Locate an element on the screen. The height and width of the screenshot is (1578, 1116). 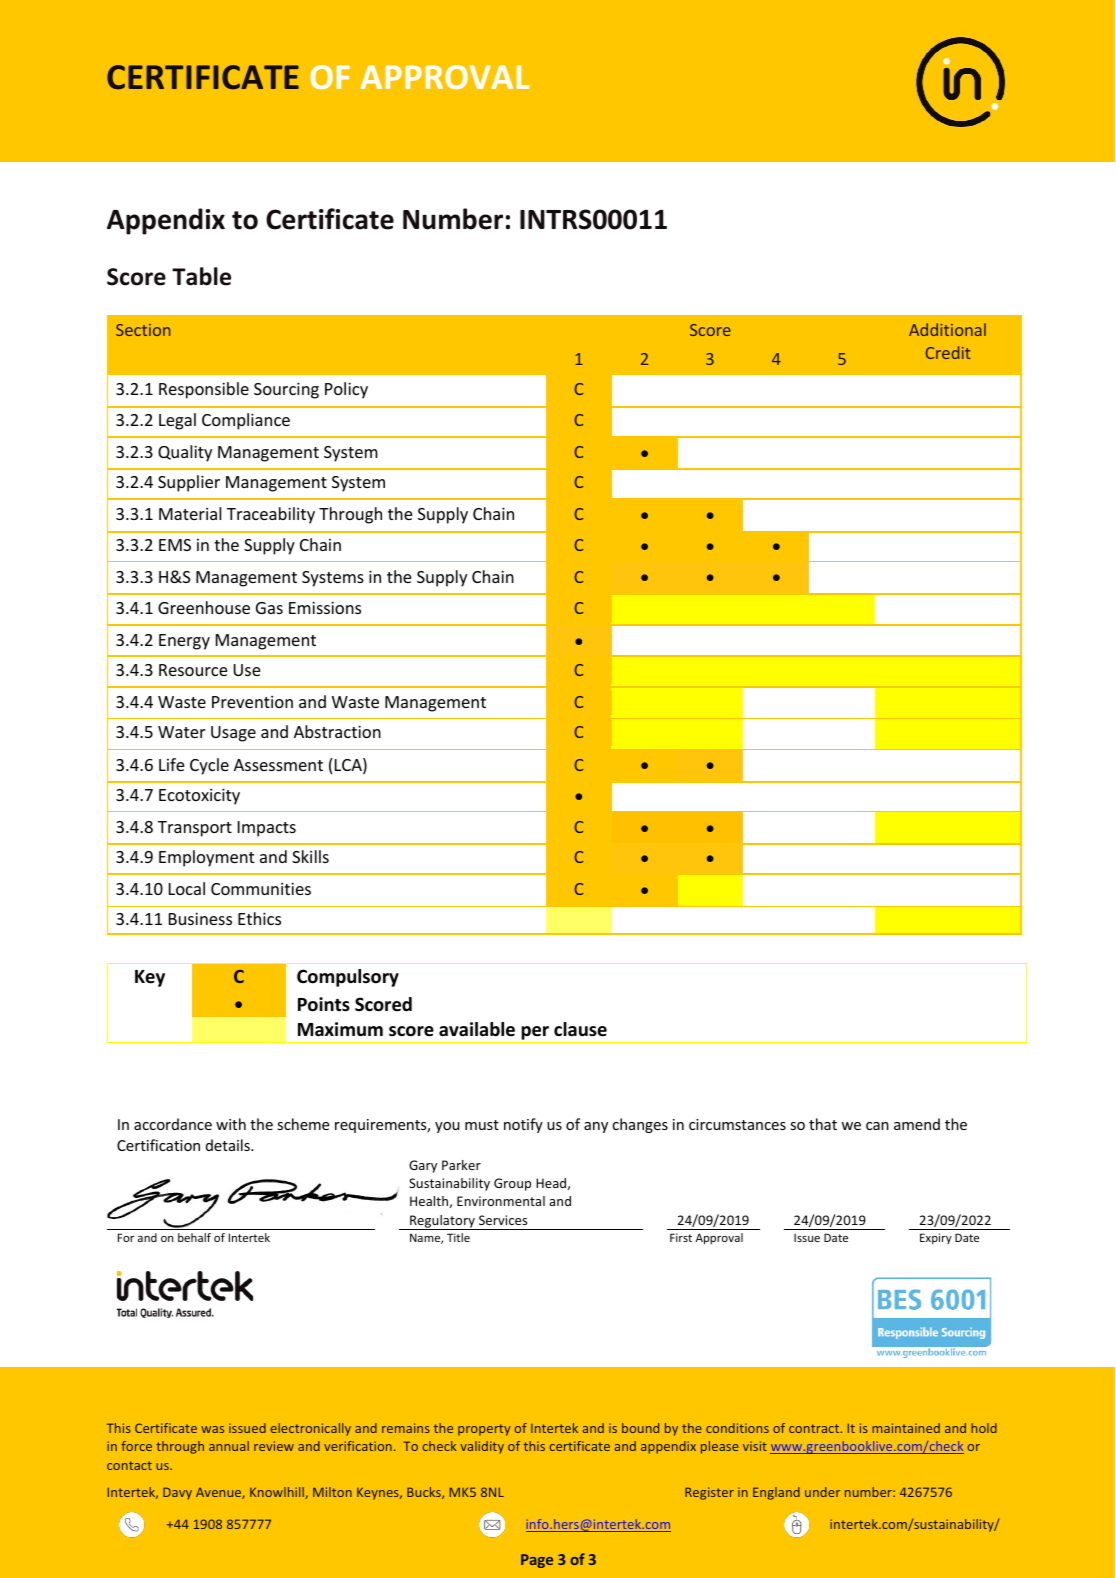
under is located at coordinates (822, 1492).
